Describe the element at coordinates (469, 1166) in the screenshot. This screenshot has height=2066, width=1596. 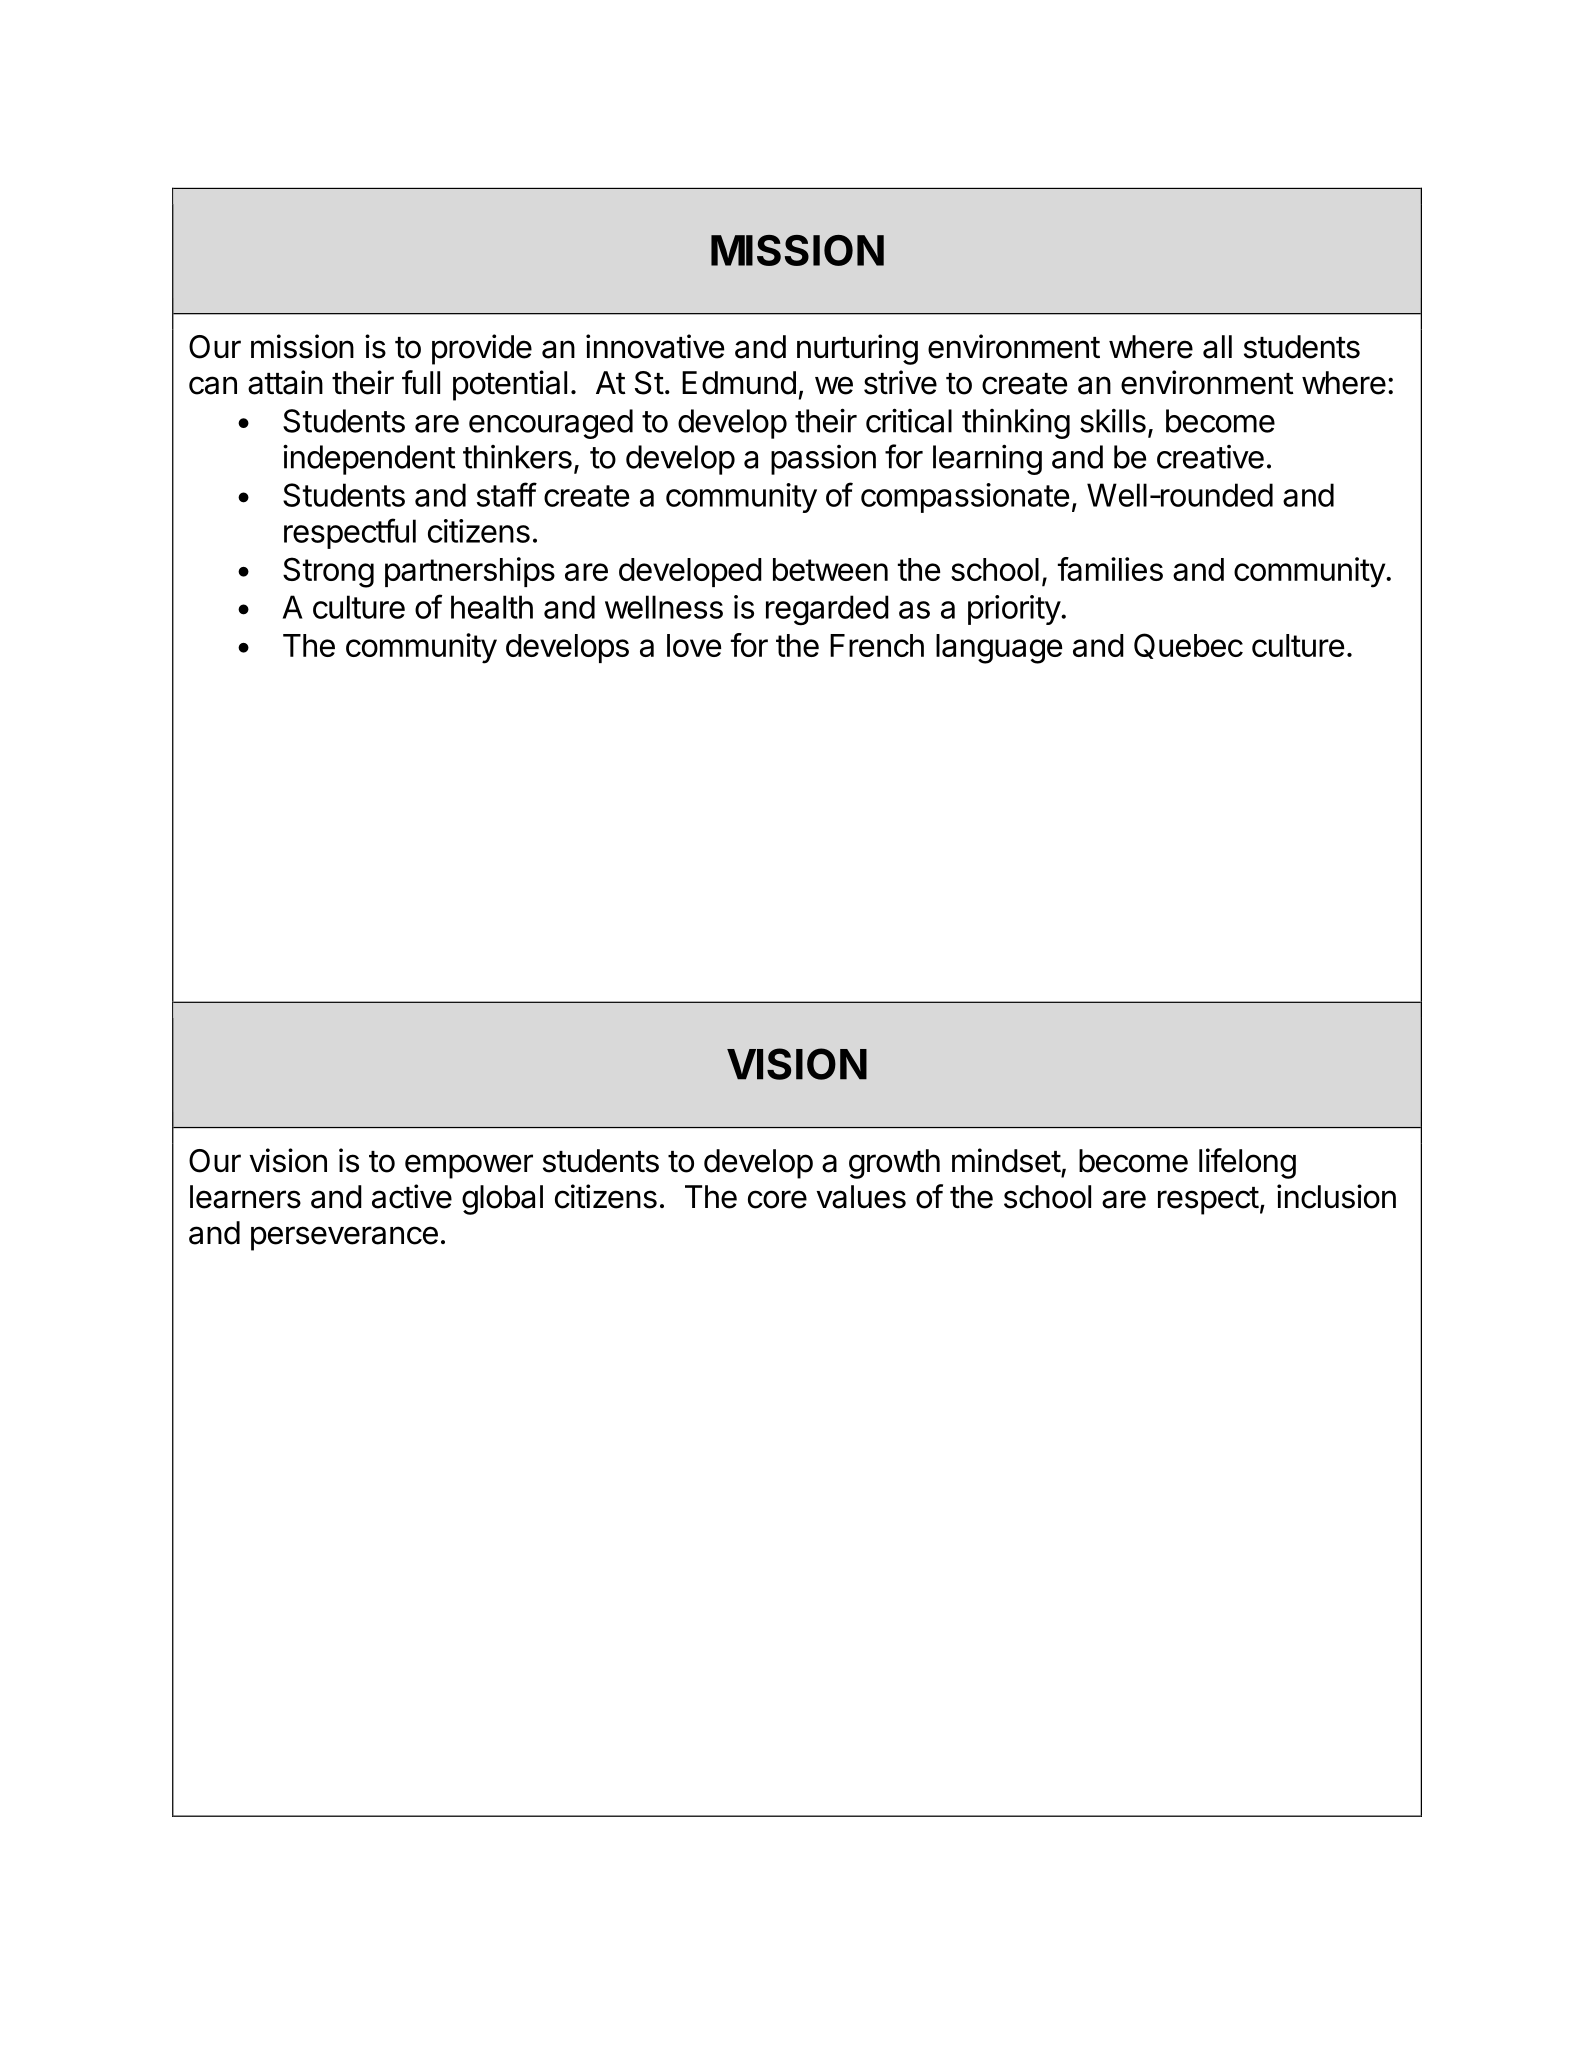
I see `empower` at that location.
